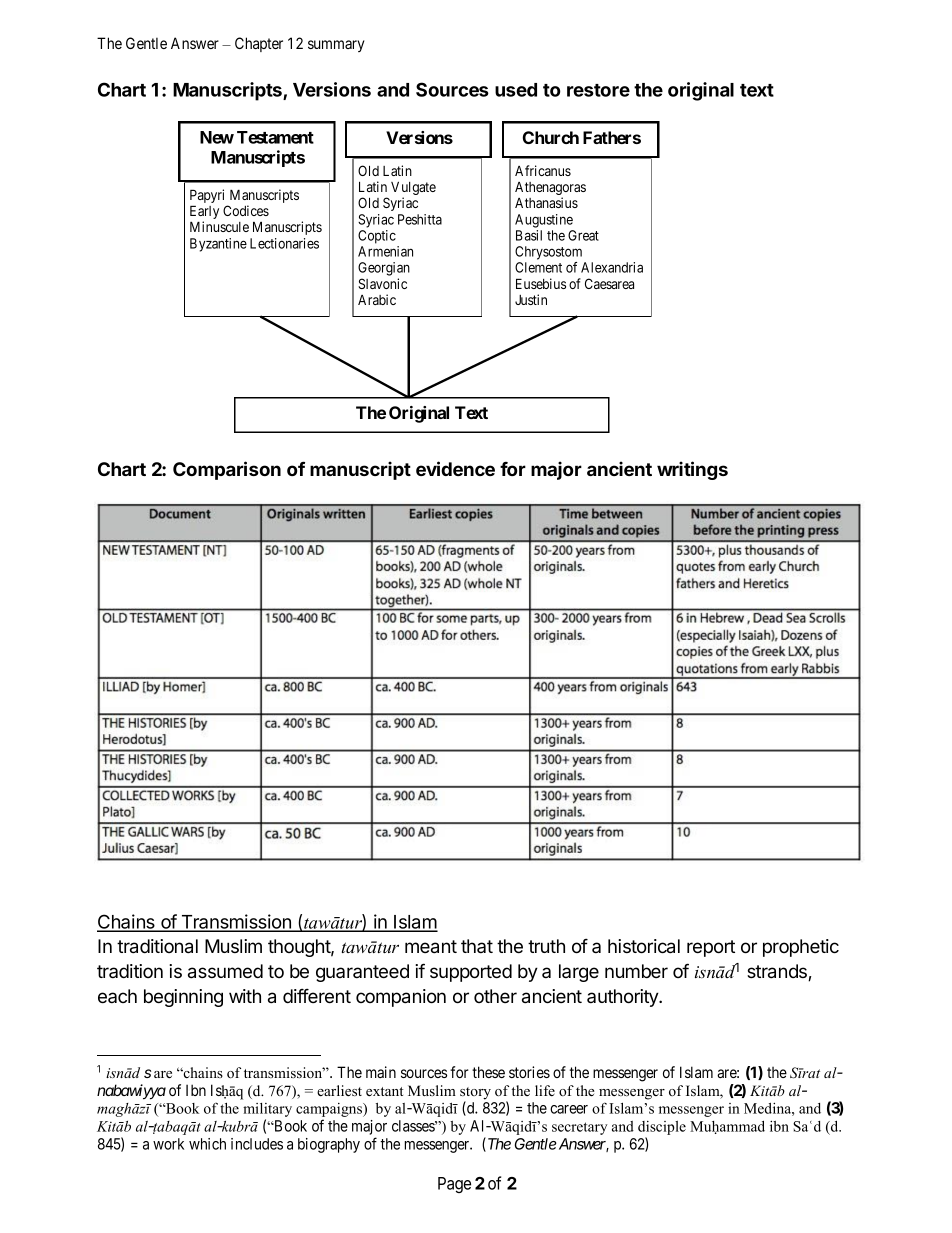  Describe the element at coordinates (692, 470) in the screenshot. I see `writings` at that location.
